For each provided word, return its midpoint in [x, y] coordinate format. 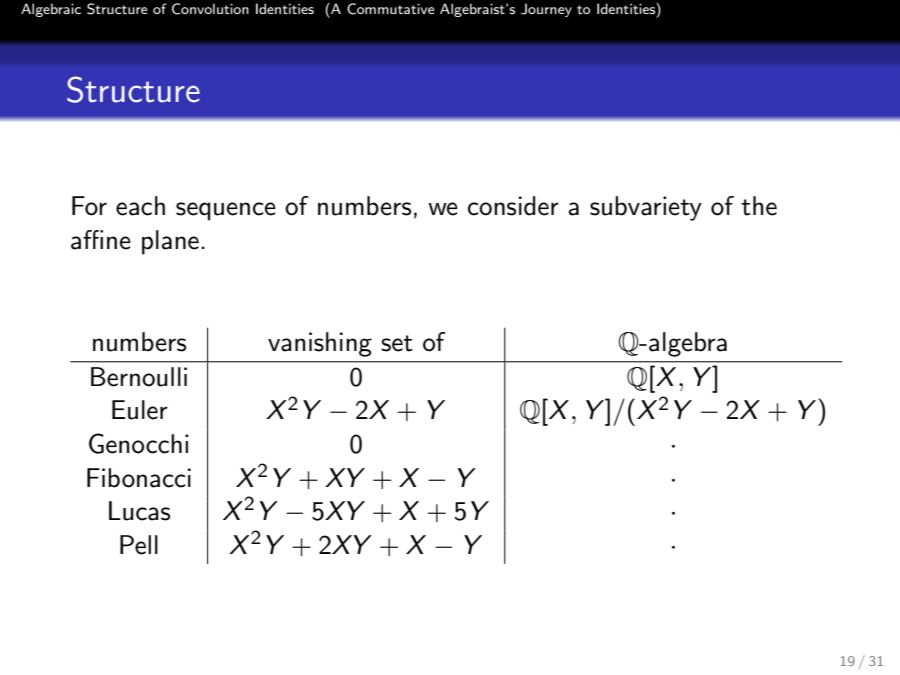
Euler [140, 410]
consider [513, 206]
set [397, 343]
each [140, 206]
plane [170, 242]
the [759, 206]
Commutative [390, 9]
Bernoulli [139, 377]
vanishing [320, 344]
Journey [546, 10]
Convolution [210, 9]
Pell [139, 545]
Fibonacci [139, 478]
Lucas [139, 511]
